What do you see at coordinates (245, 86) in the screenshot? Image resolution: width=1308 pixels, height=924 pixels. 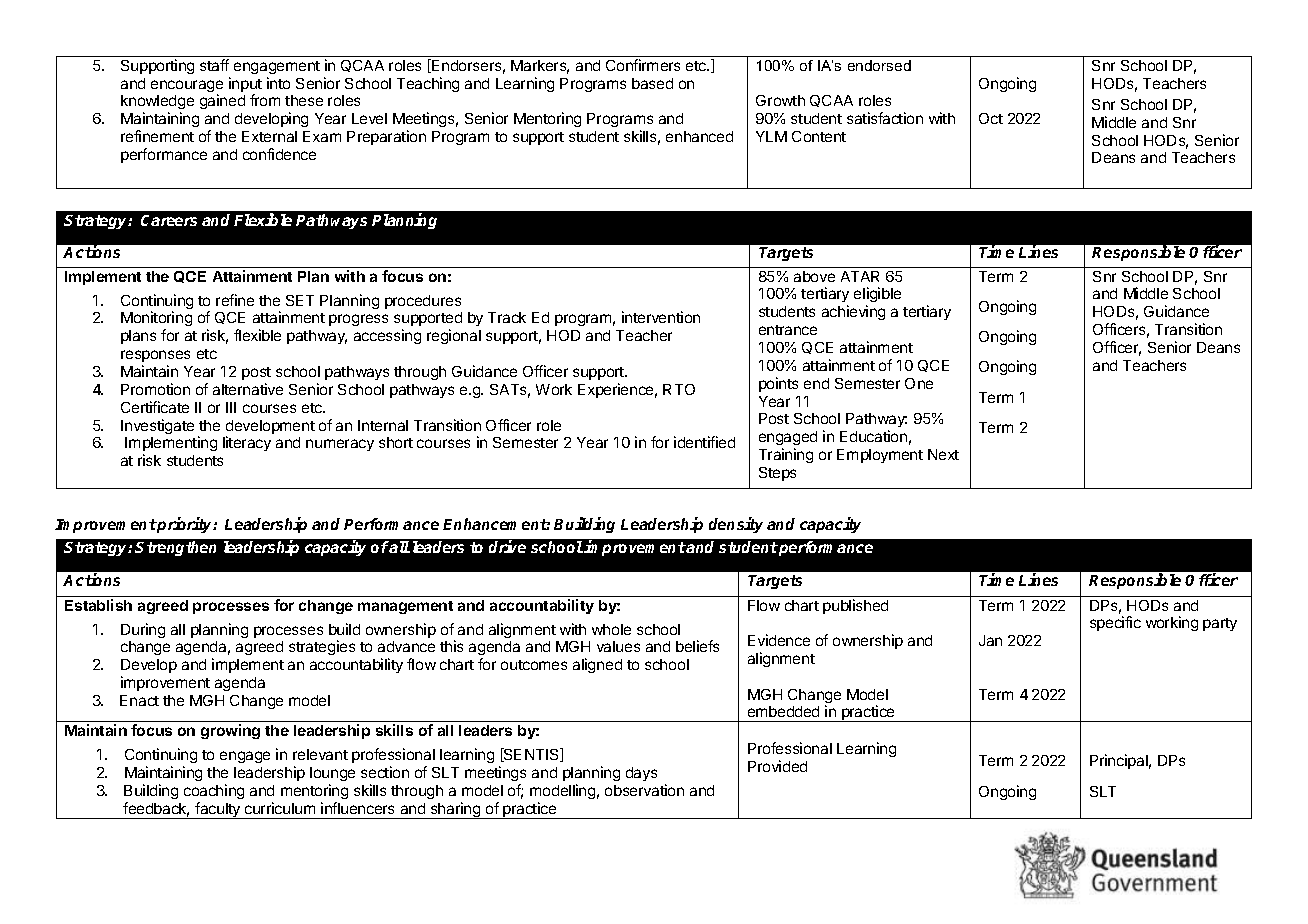 I see `input` at bounding box center [245, 86].
